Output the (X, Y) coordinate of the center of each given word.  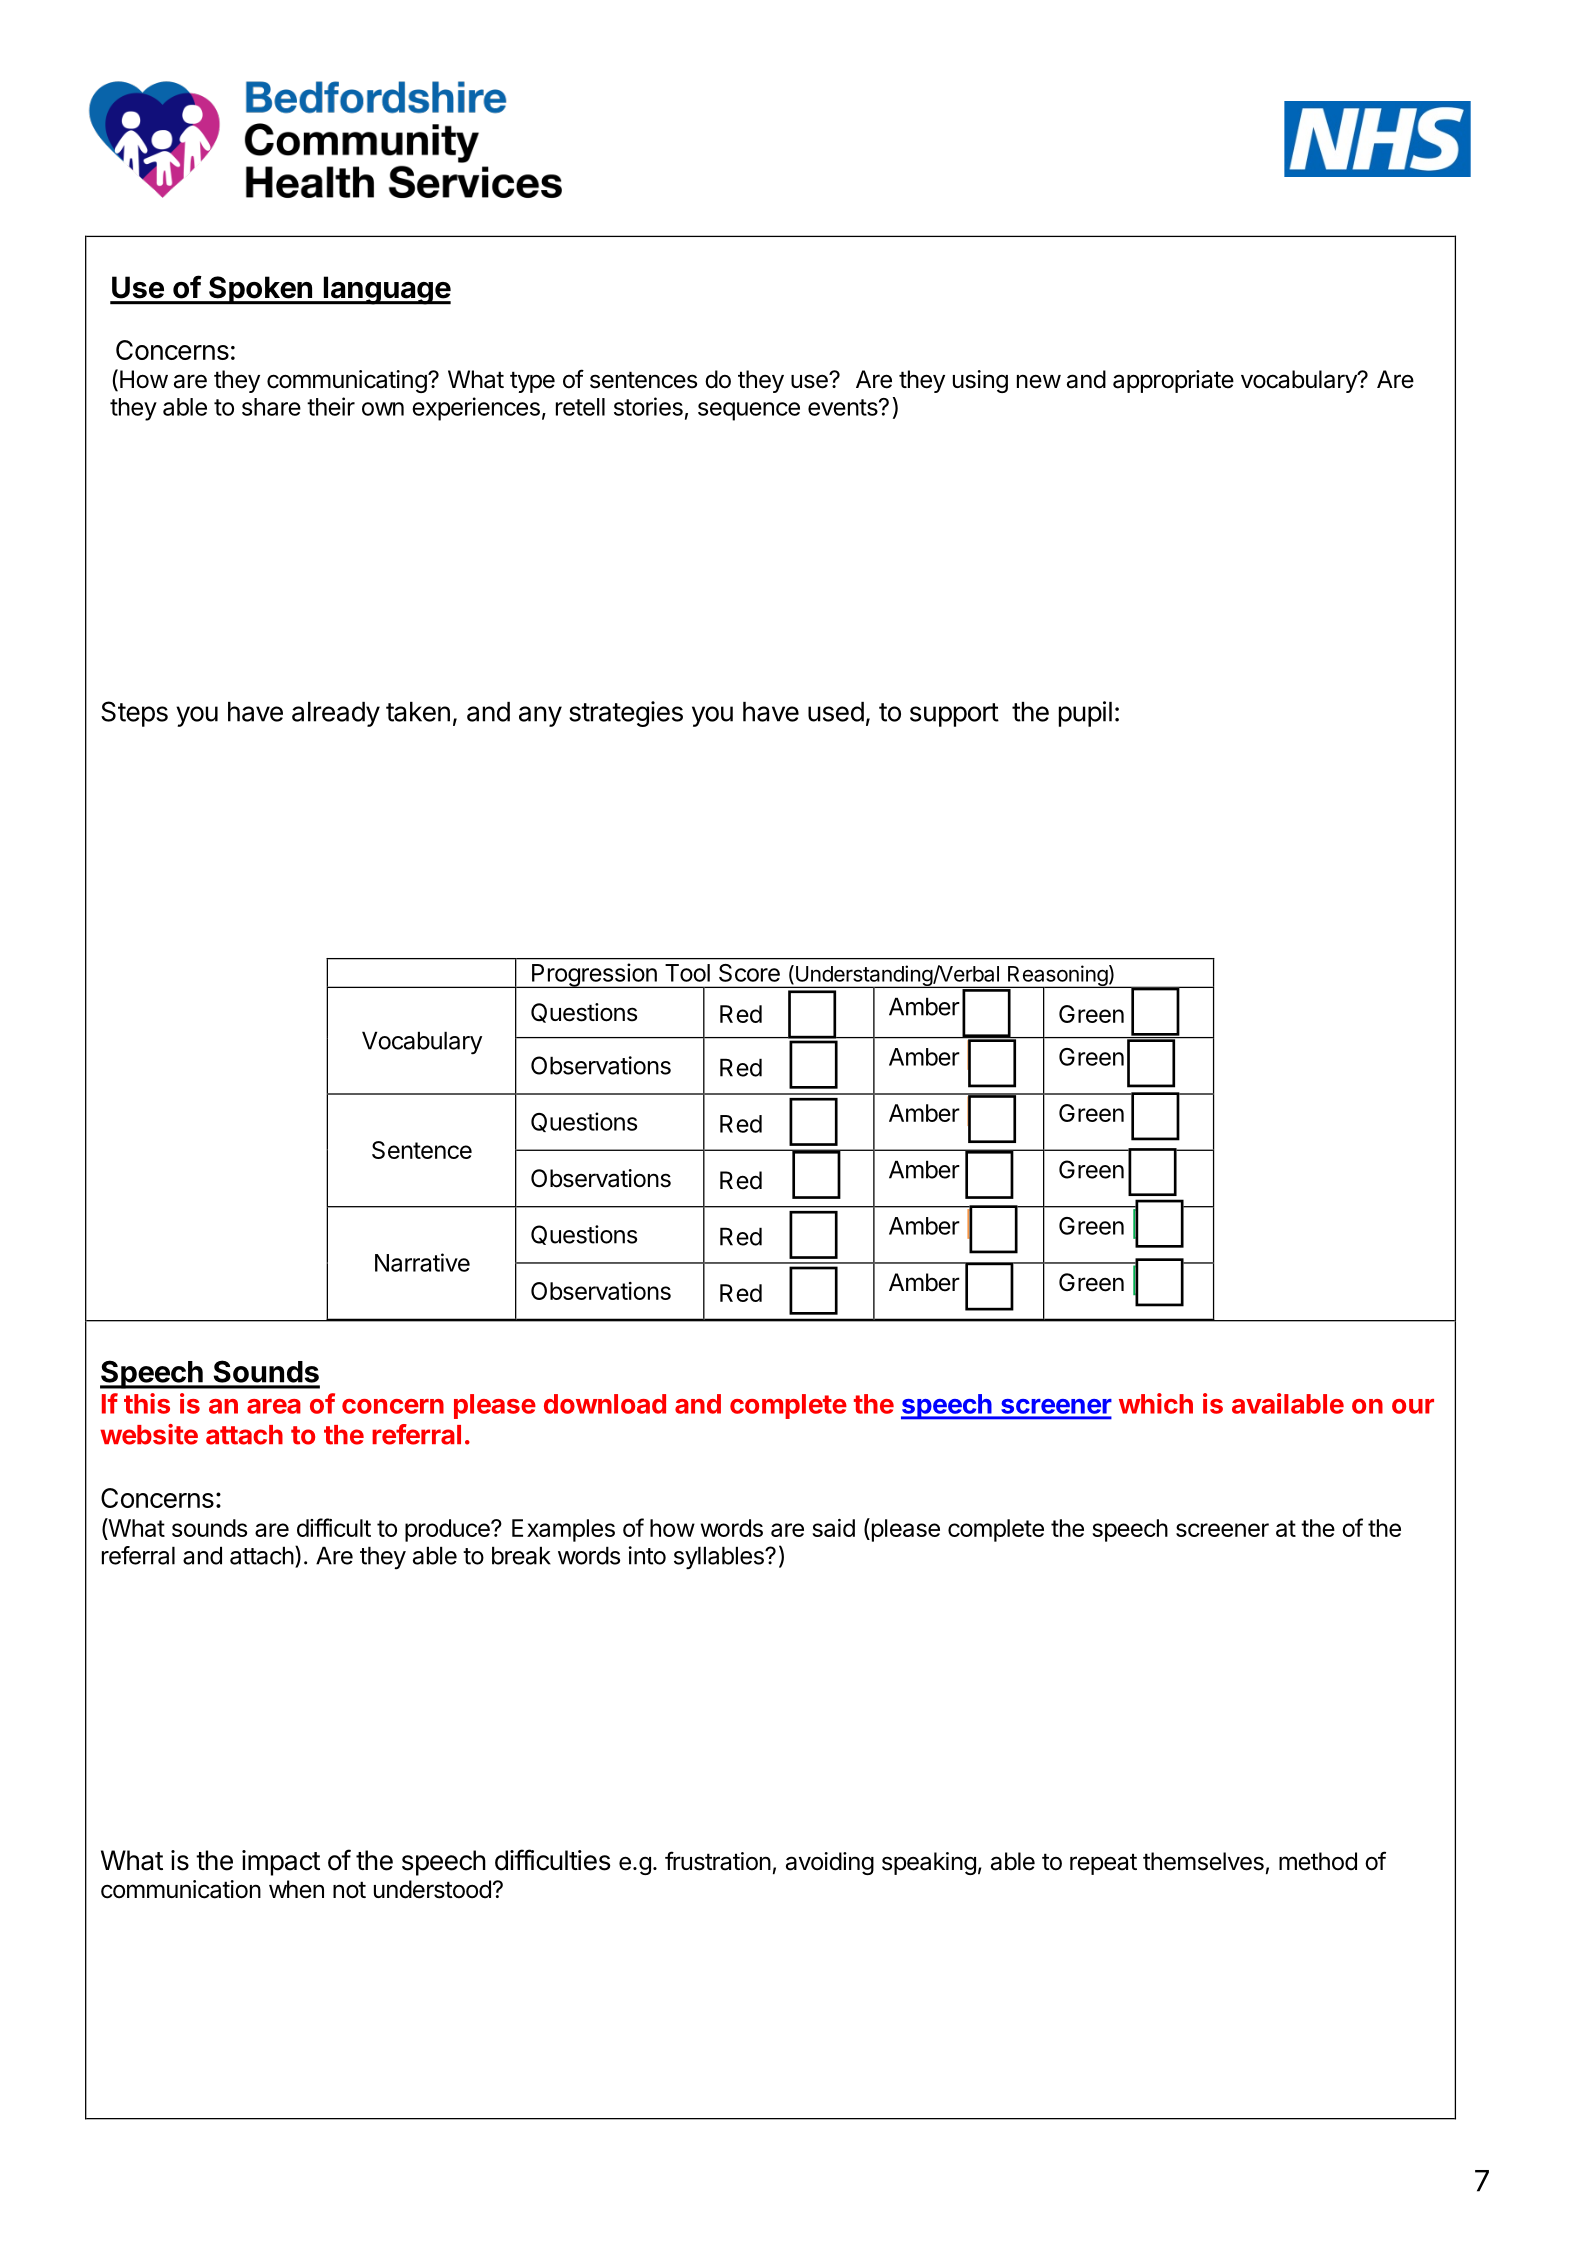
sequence (749, 411)
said (833, 1528)
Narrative (422, 1262)
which (1156, 1403)
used (836, 712)
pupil (1085, 714)
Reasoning (1057, 977)
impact (281, 1863)
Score (749, 973)
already (336, 714)
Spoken (260, 290)
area (274, 1406)
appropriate (1173, 381)
